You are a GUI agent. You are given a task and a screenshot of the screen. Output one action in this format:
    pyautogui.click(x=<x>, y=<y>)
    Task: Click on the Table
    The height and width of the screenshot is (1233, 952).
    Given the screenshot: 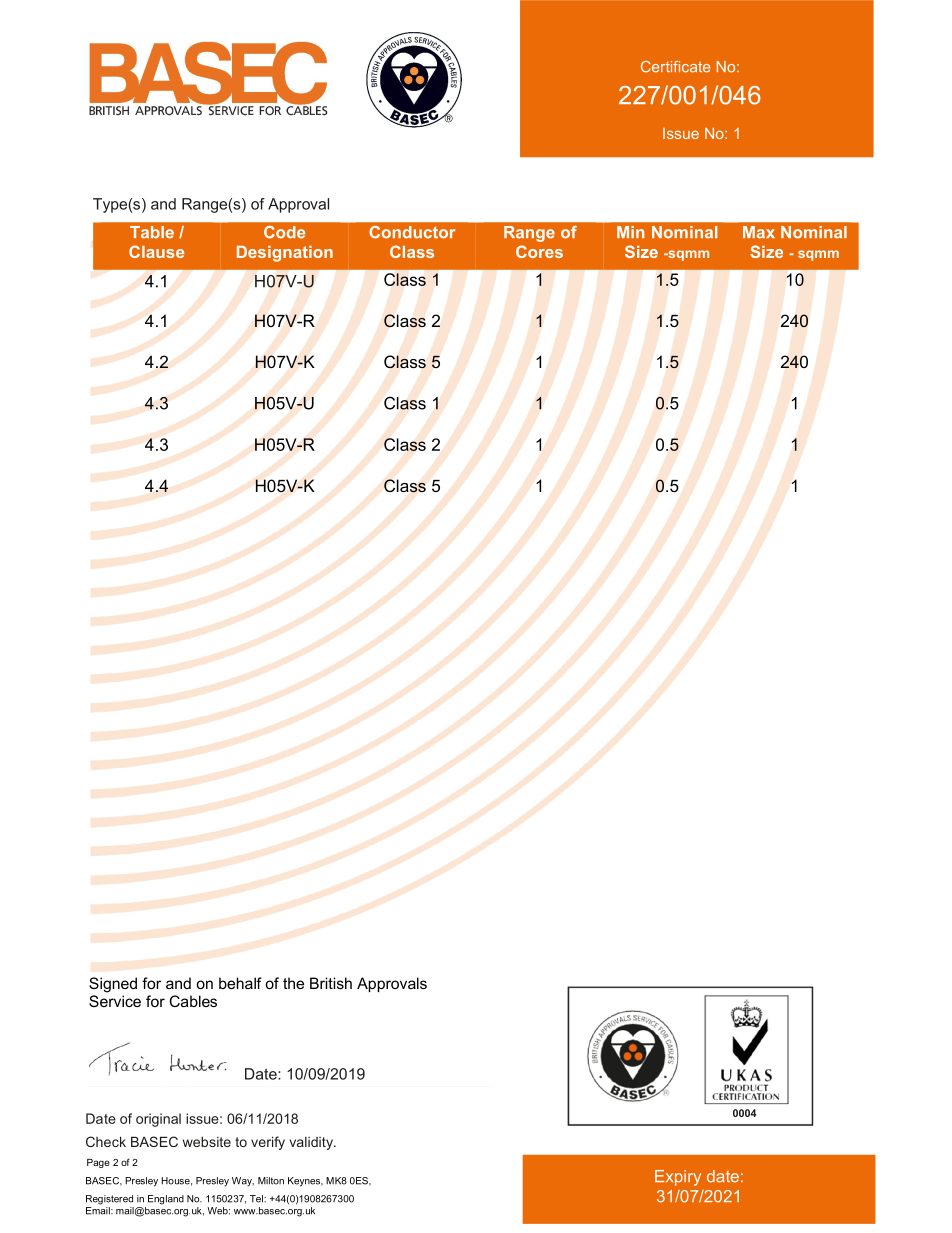 What is the action you would take?
    pyautogui.click(x=152, y=232)
